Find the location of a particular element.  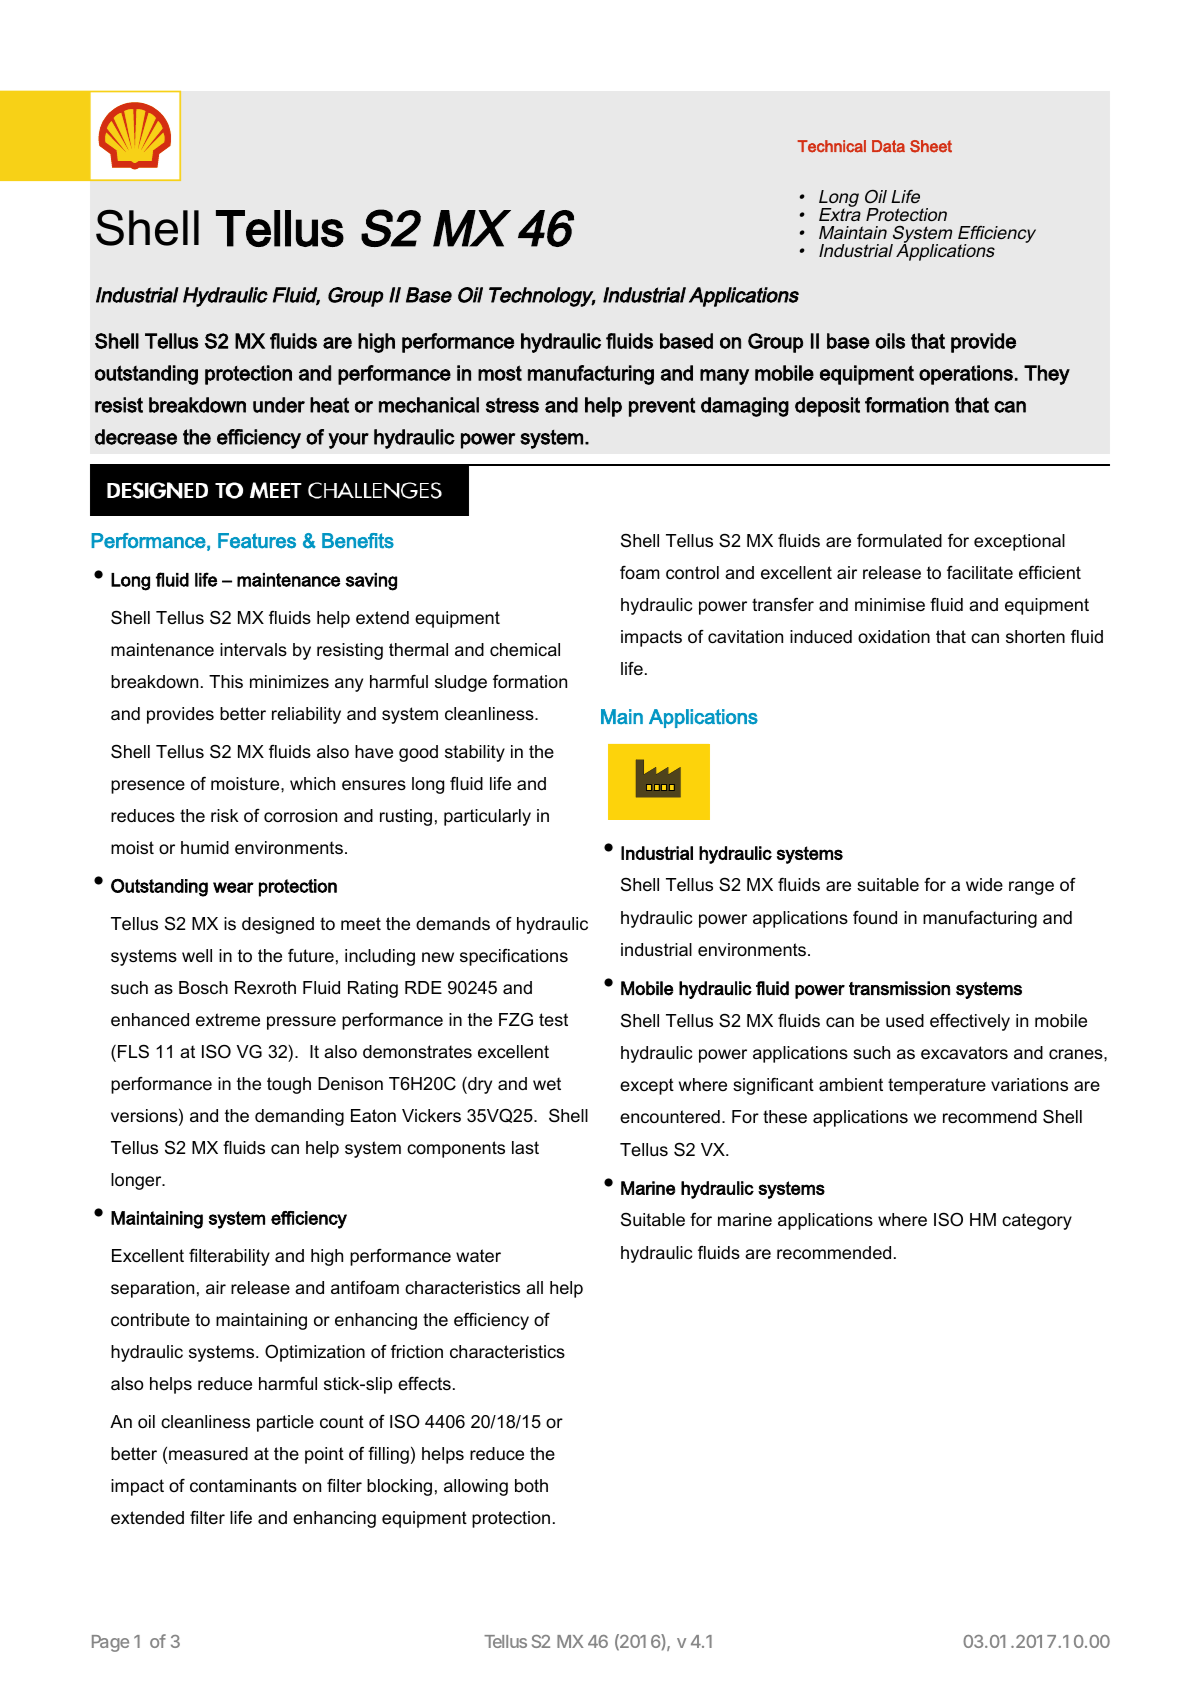

Page is located at coordinates (110, 1643).
